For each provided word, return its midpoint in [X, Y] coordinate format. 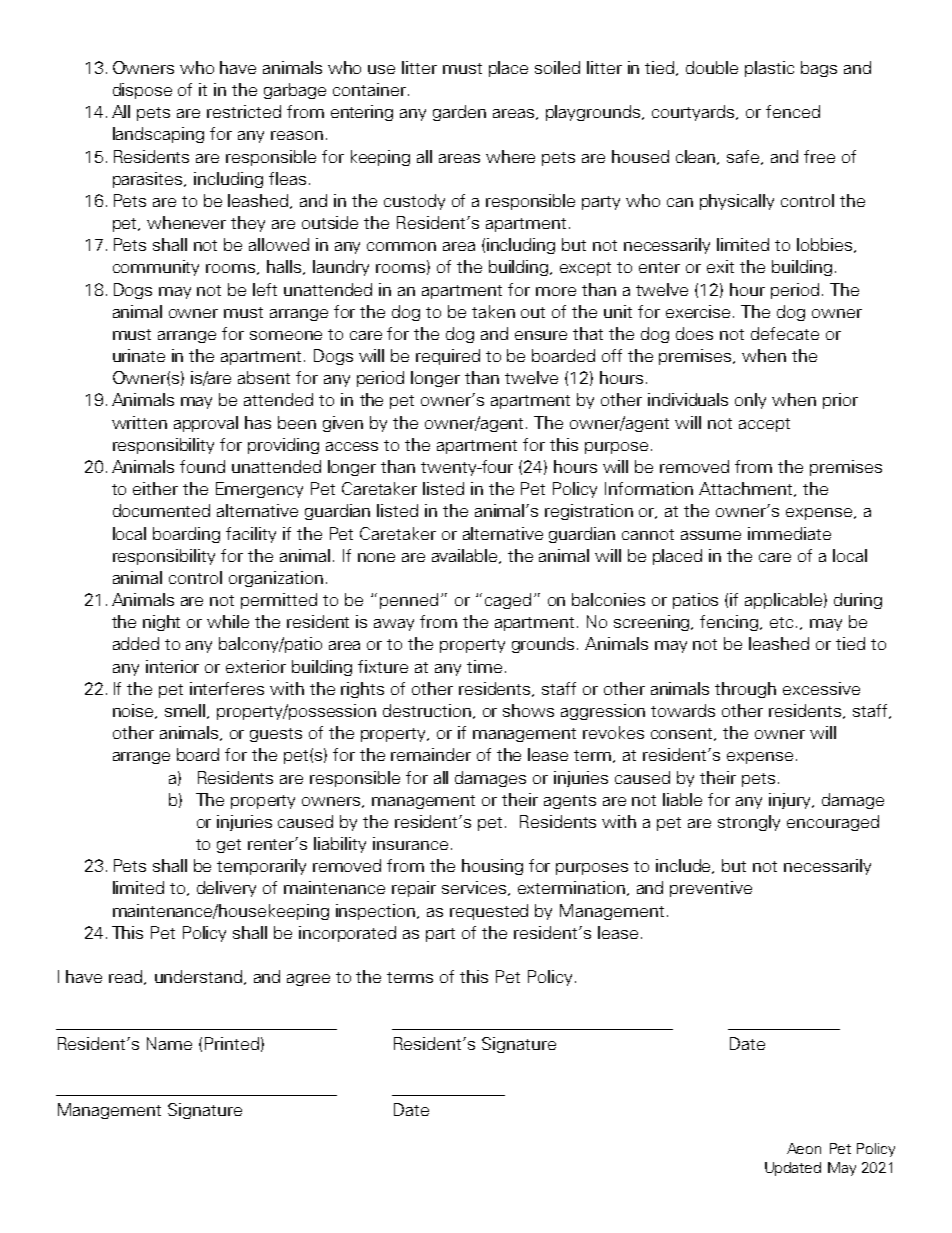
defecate [785, 333]
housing [492, 867]
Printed [232, 1043]
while [228, 621]
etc [781, 622]
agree [308, 980]
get [229, 846]
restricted [244, 111]
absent [264, 377]
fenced [793, 111]
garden [459, 113]
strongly [749, 823]
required [448, 357]
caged [508, 601]
